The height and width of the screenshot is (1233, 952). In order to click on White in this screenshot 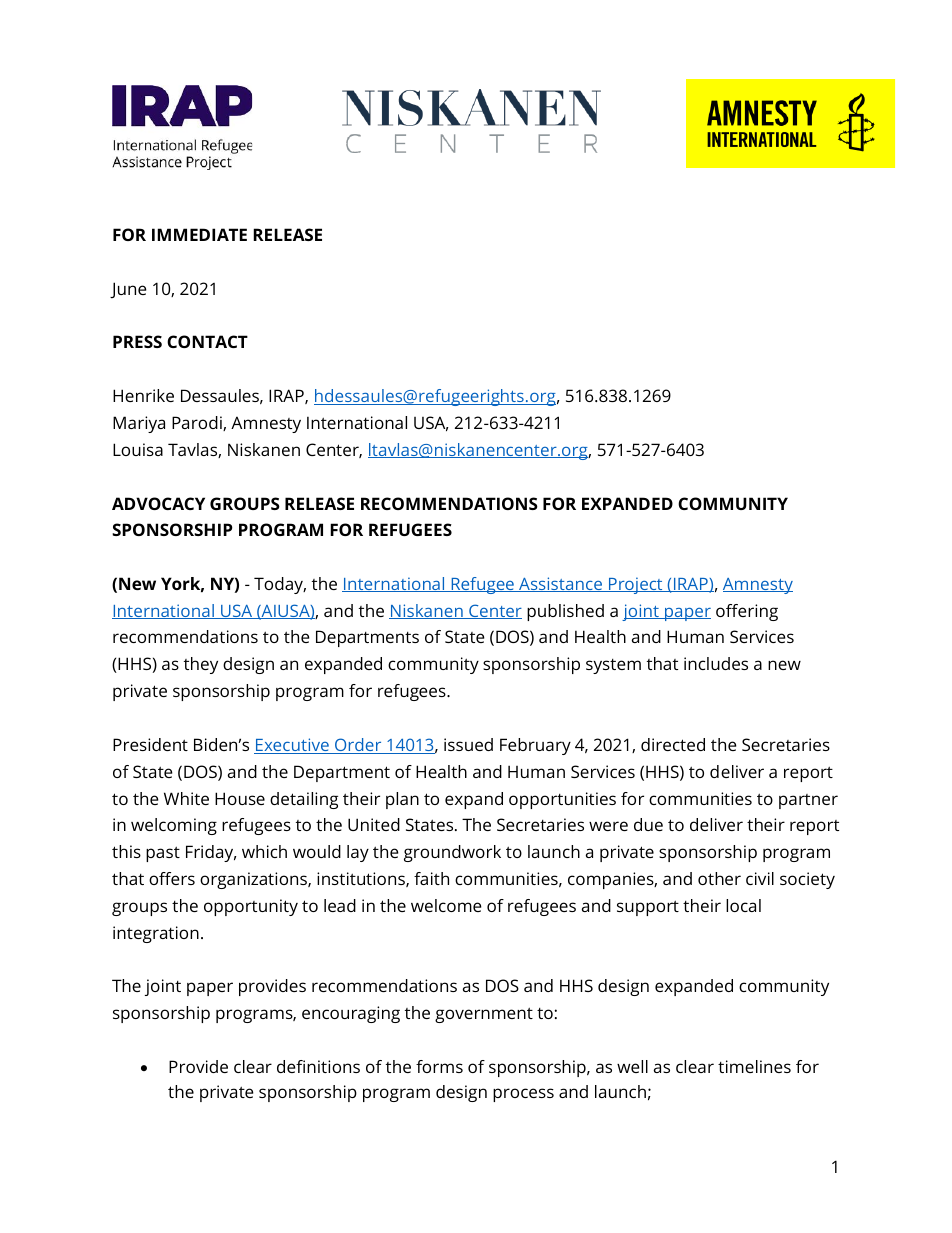, I will do `click(186, 798)`.
